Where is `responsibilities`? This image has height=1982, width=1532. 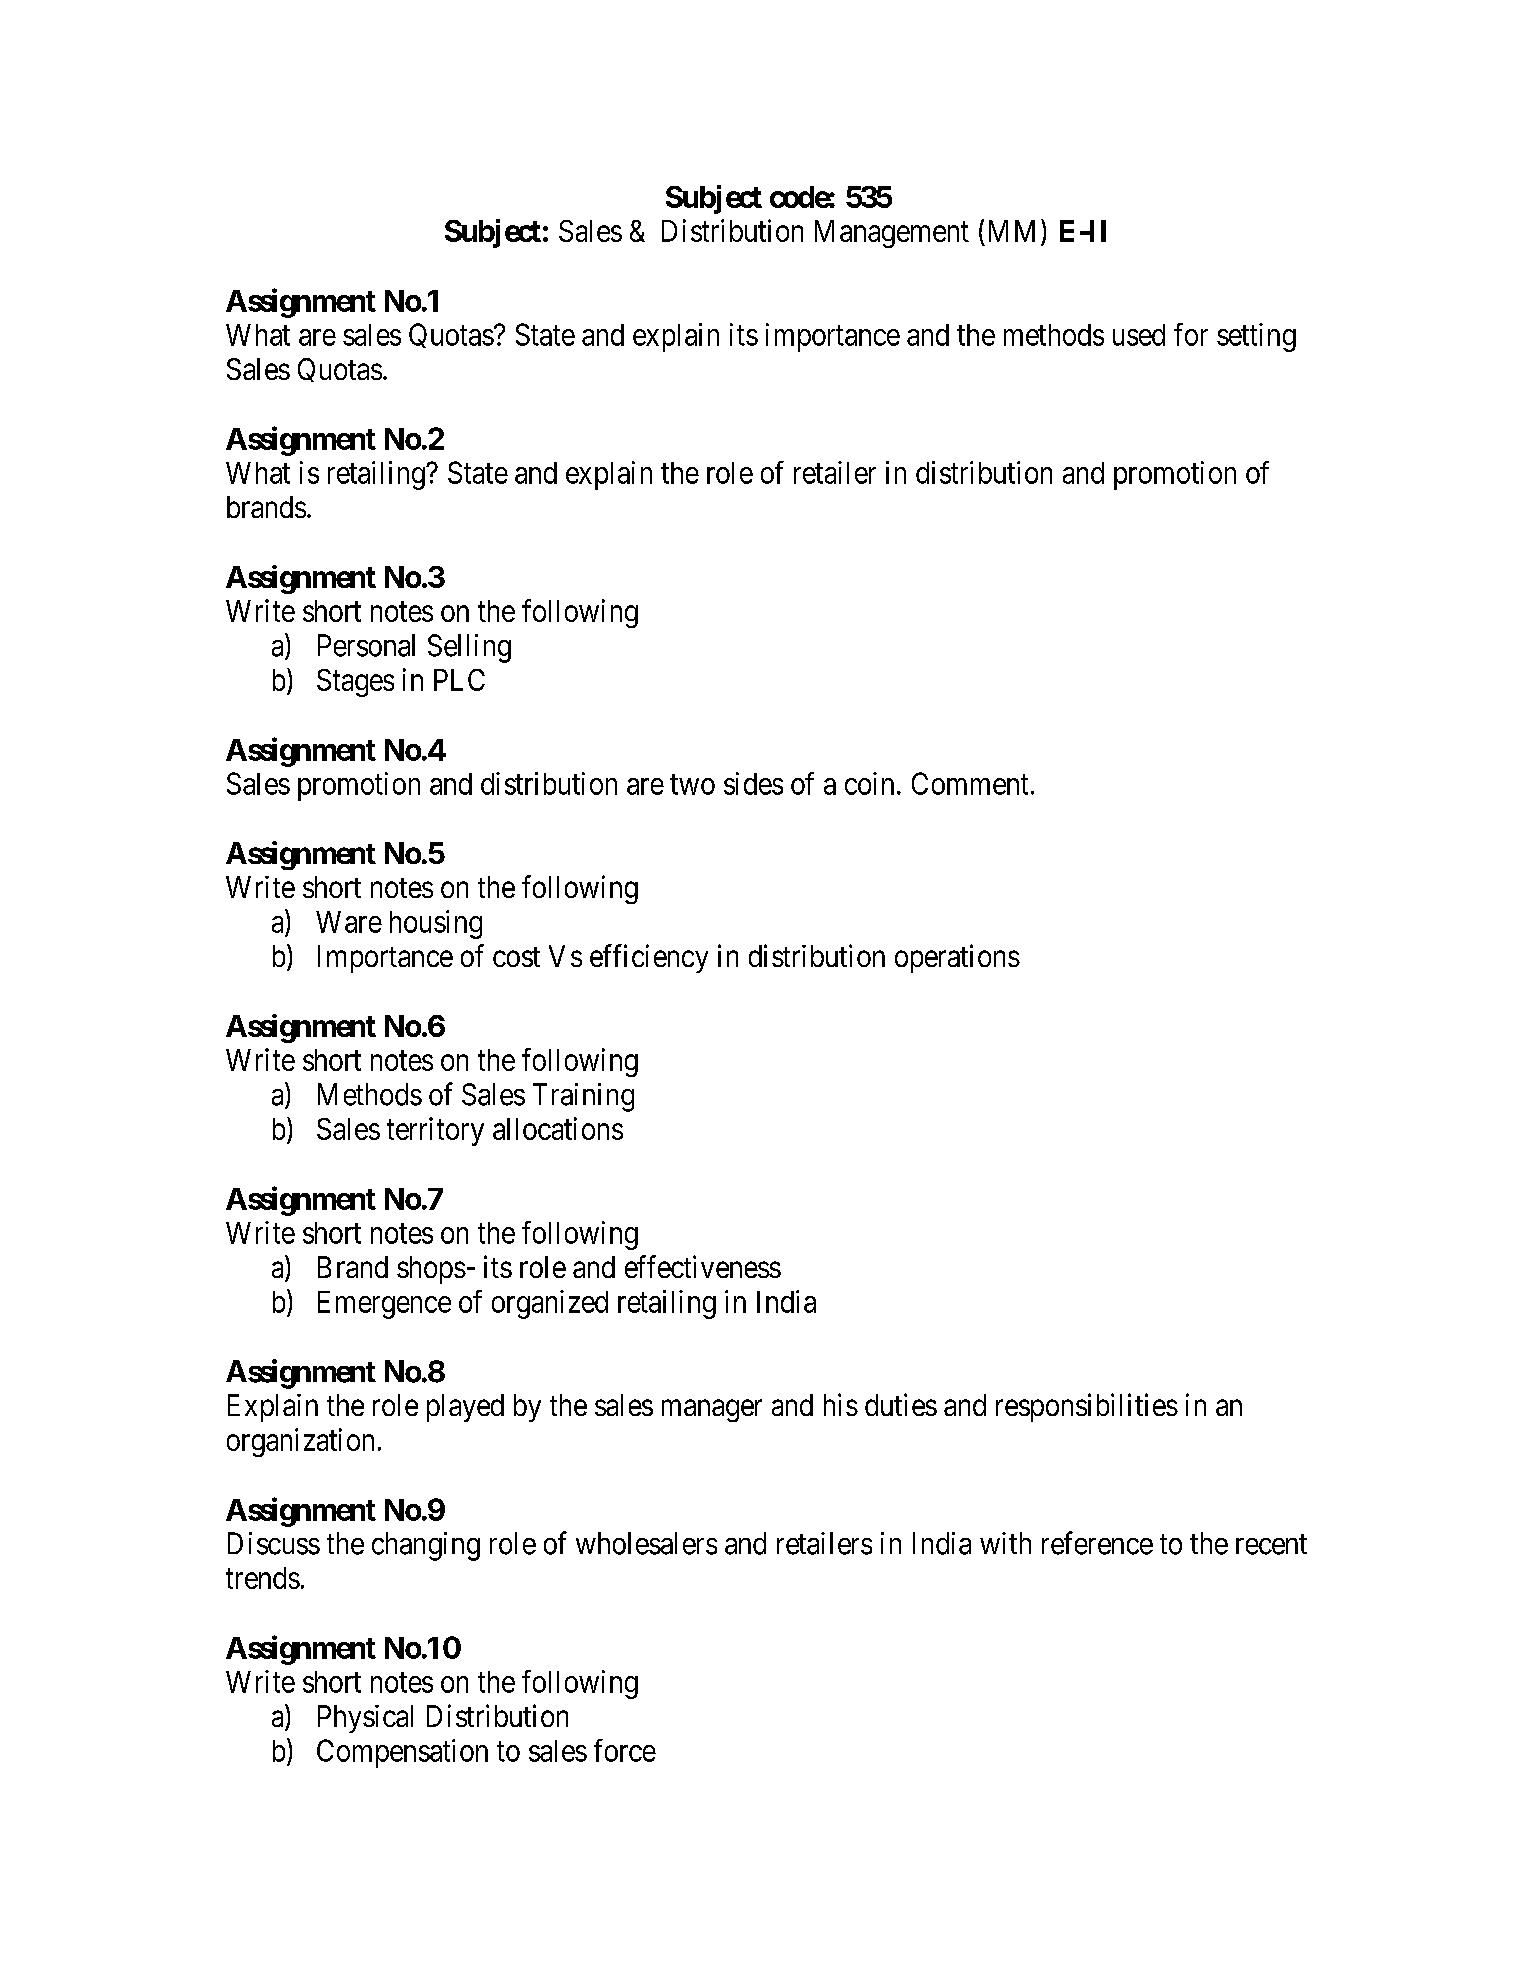 responsibilities is located at coordinates (1087, 1407).
